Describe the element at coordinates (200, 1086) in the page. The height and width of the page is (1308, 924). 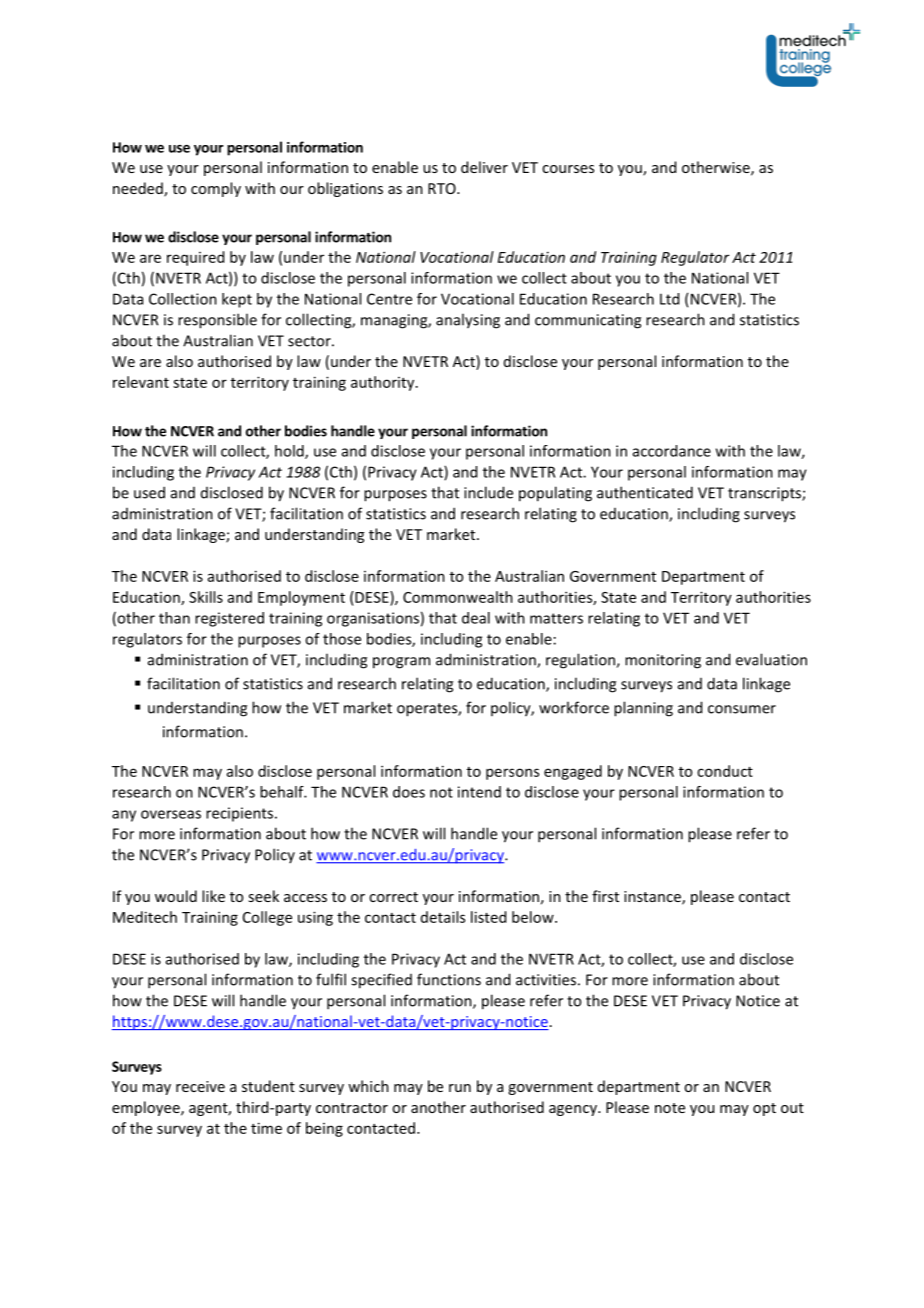
I see `receive` at that location.
